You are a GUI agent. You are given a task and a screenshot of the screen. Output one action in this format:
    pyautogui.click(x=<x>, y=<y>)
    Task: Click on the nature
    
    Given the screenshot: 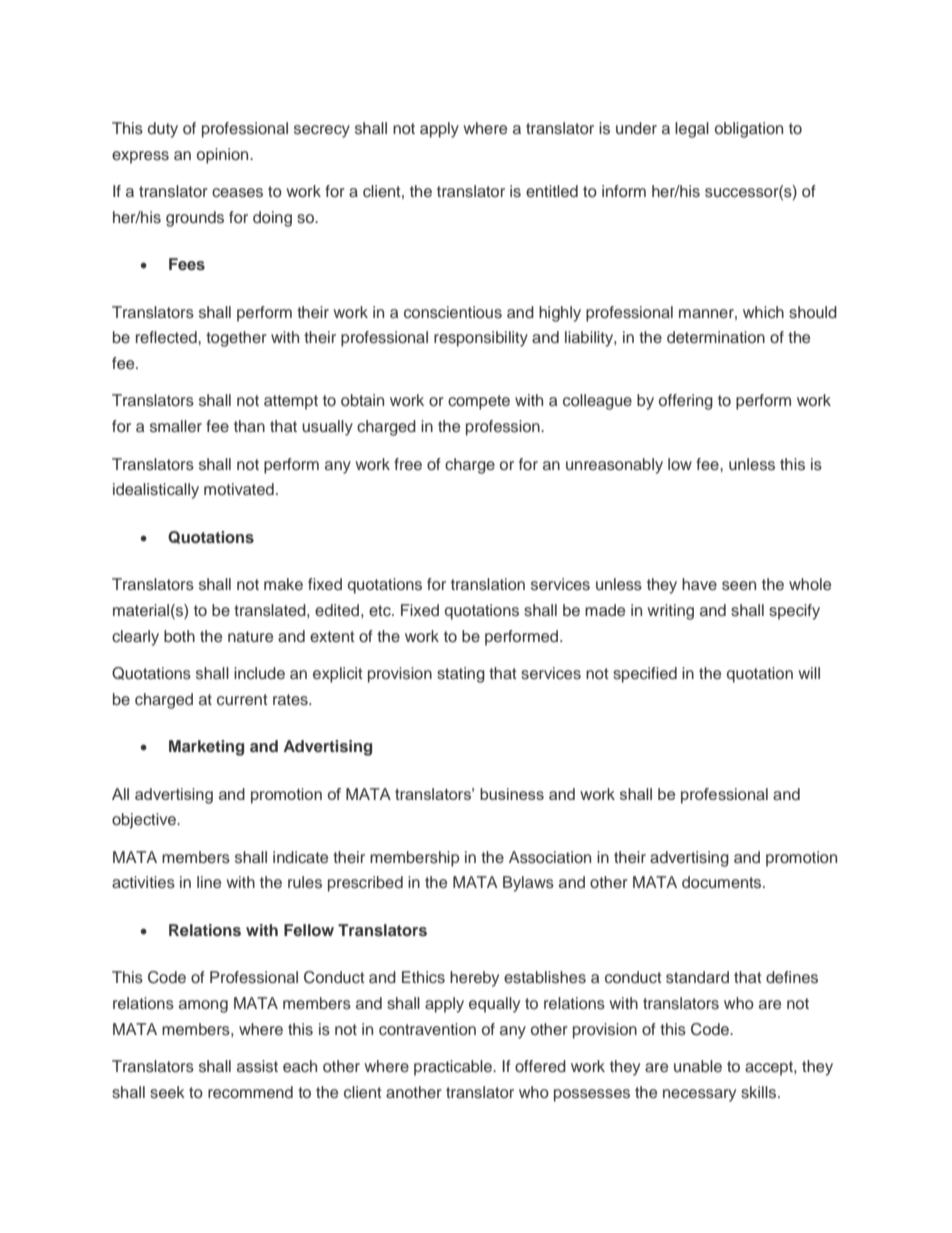 What is the action you would take?
    pyautogui.click(x=250, y=636)
